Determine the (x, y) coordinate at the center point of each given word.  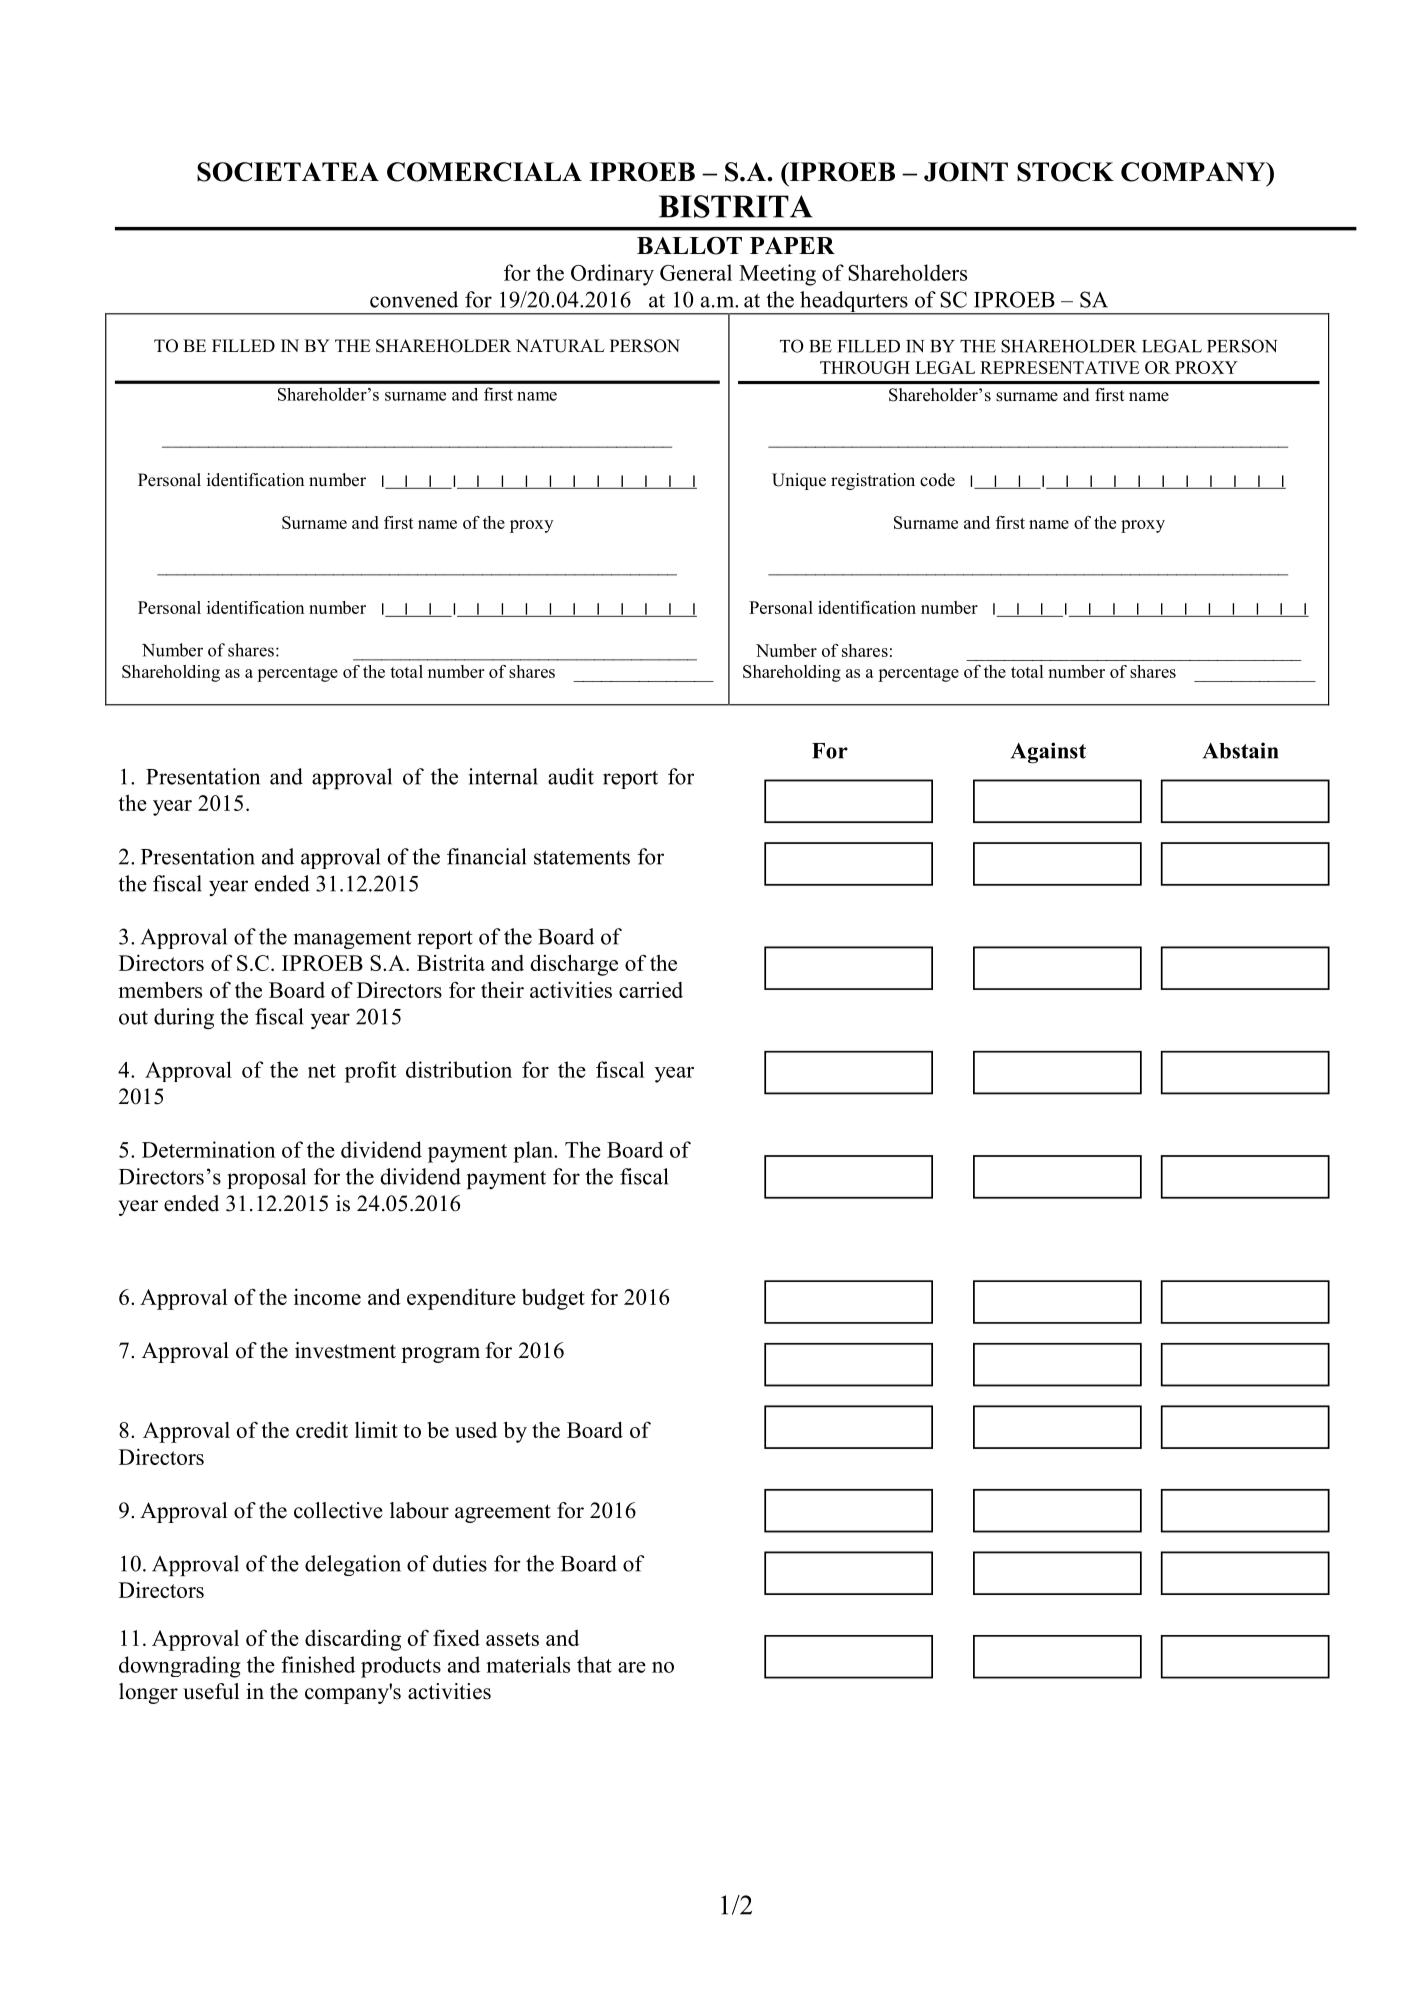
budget (553, 1299)
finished (318, 1664)
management (353, 939)
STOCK (1065, 172)
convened (414, 299)
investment (345, 1350)
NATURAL (560, 346)
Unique (799, 481)
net (322, 1071)
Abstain (1240, 750)
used (476, 1430)
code (937, 480)
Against (1048, 753)
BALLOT (689, 246)
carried (651, 990)
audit (571, 776)
